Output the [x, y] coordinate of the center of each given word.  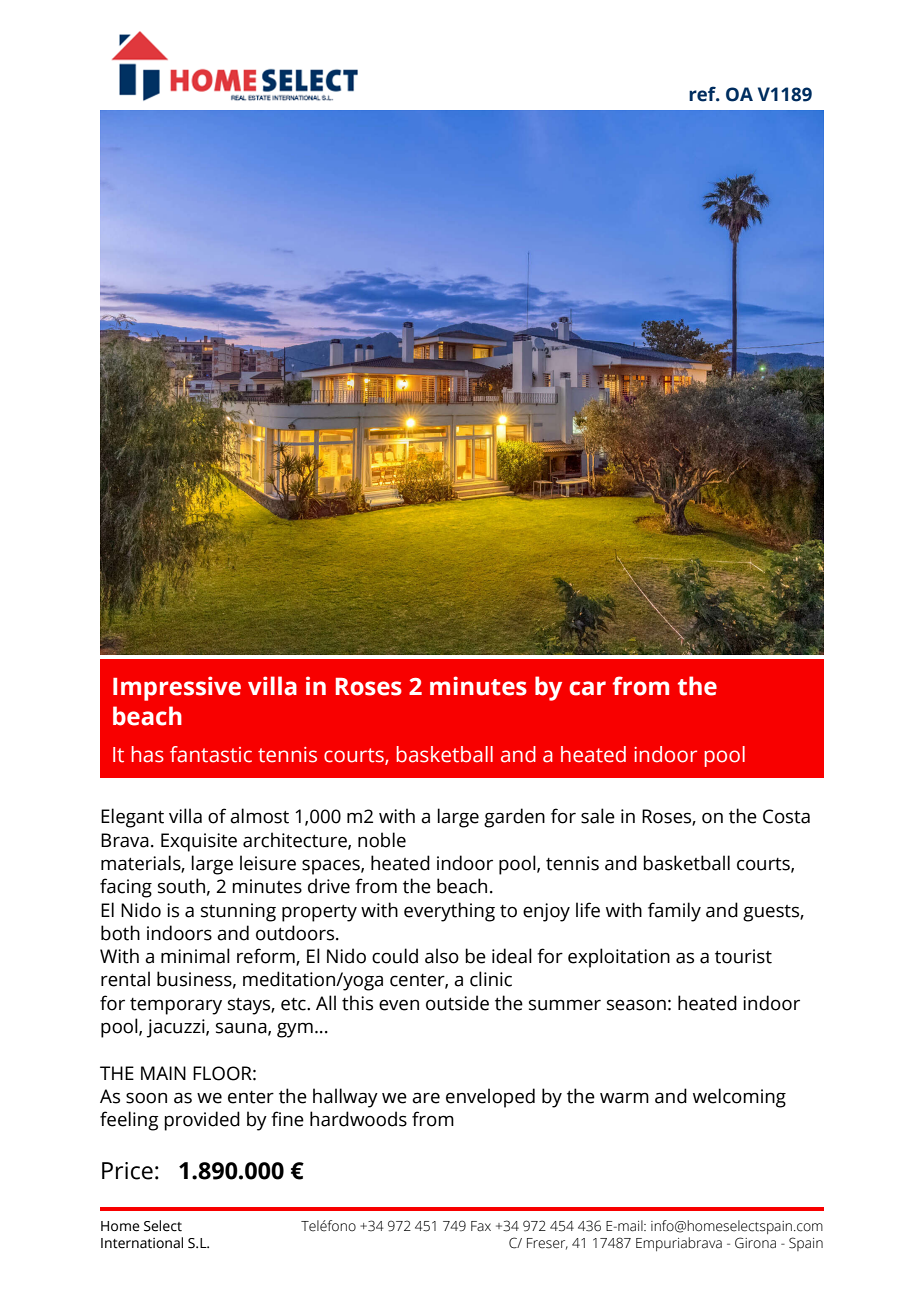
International [142, 1243]
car [587, 688]
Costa [786, 816]
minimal [195, 956]
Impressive [177, 688]
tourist [743, 956]
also [442, 956]
